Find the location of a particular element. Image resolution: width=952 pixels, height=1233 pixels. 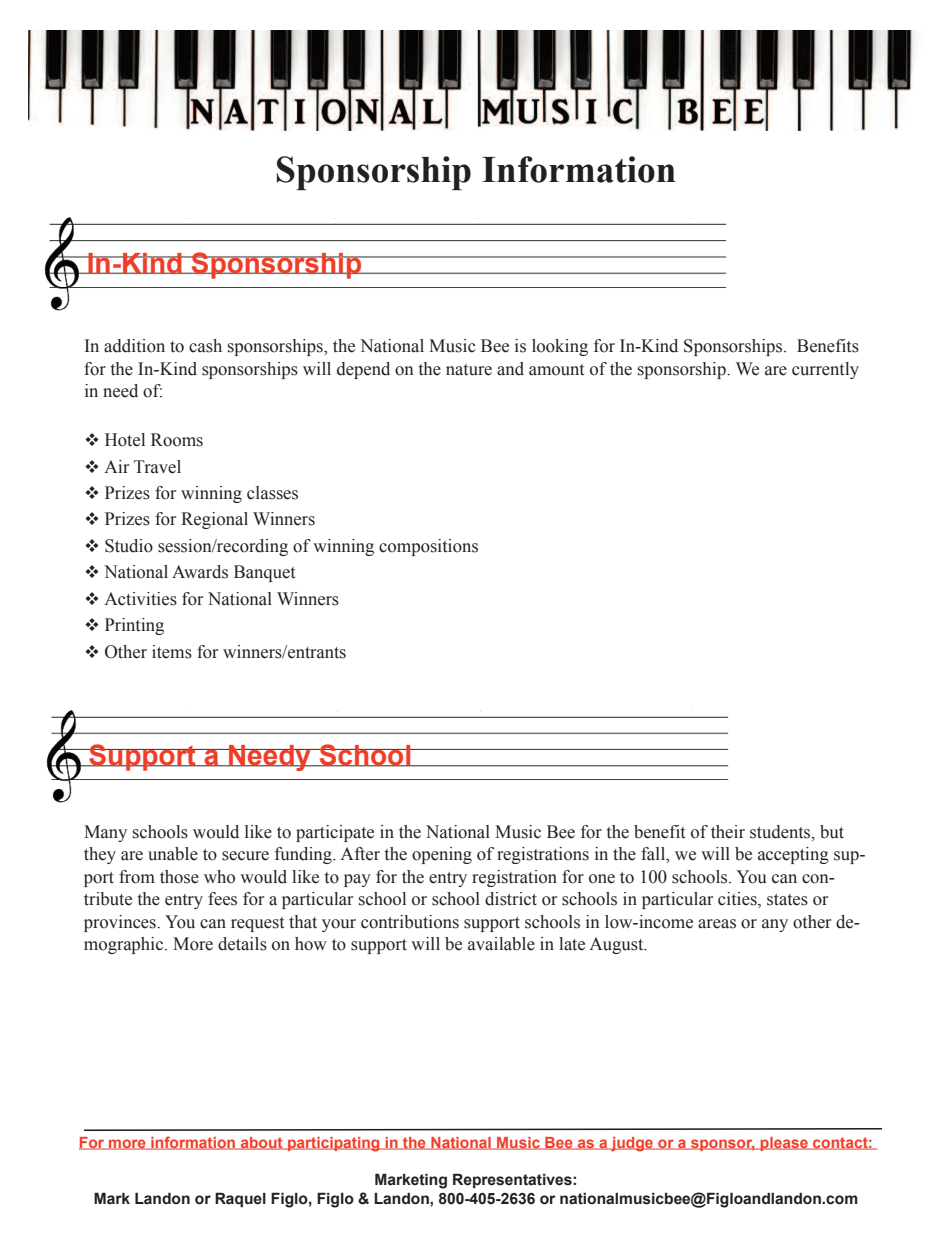

opening is located at coordinates (442, 855).
